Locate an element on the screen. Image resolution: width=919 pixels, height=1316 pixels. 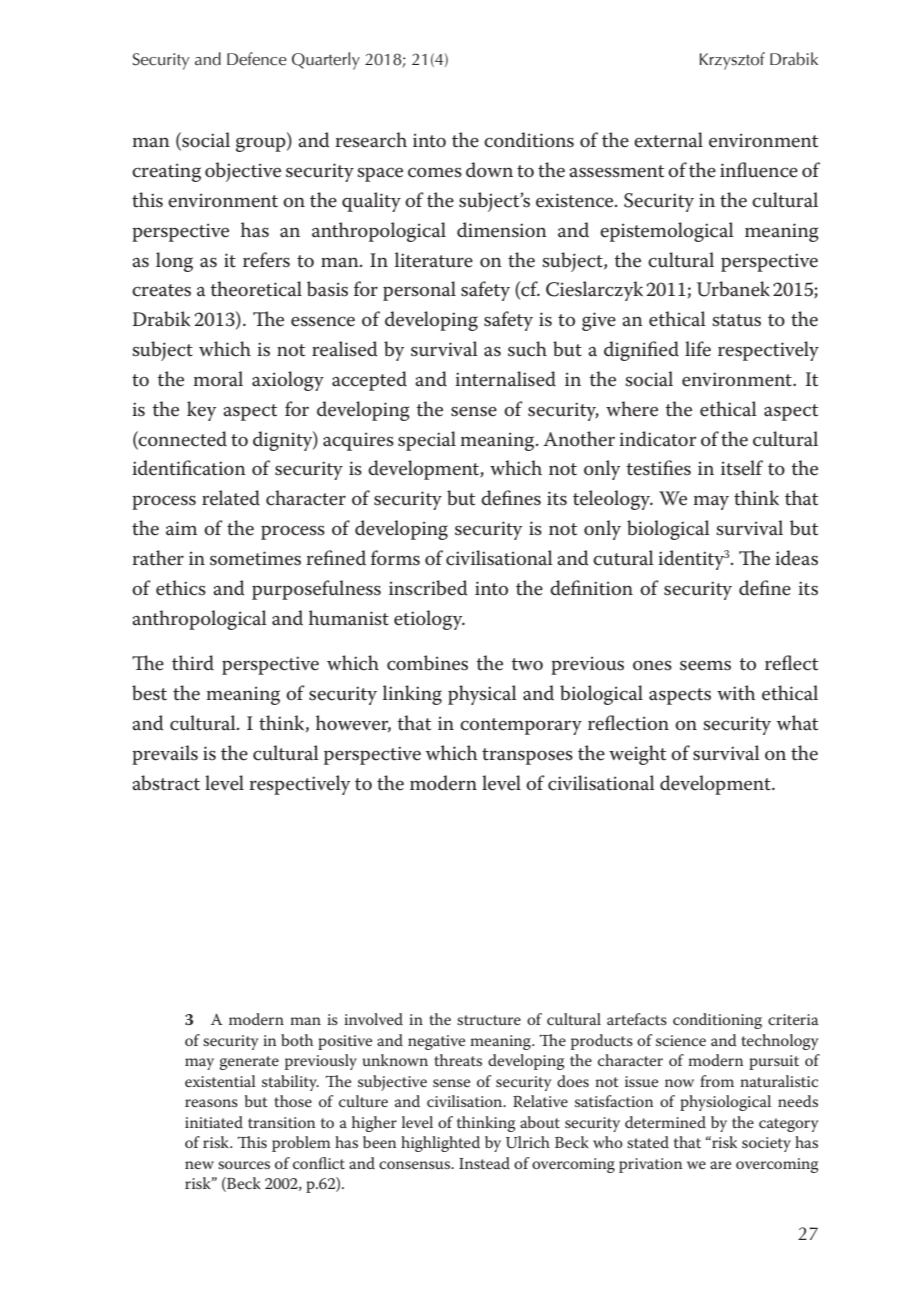
initiated is located at coordinates (214, 1122).
